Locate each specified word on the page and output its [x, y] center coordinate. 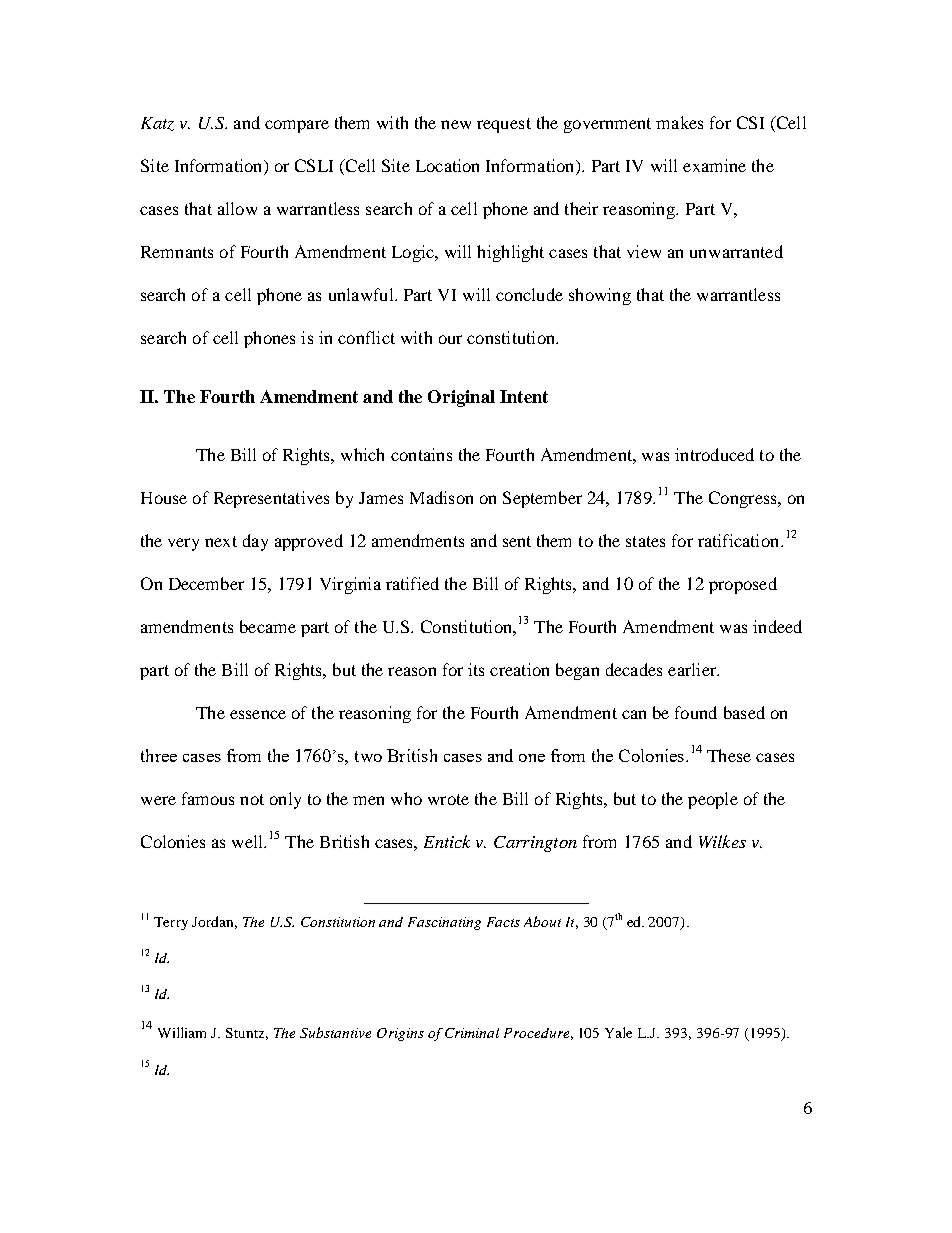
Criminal [472, 1033]
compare [297, 126]
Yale [618, 1032]
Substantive [335, 1032]
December [206, 583]
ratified [412, 583]
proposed [743, 585]
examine [714, 165]
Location [447, 165]
